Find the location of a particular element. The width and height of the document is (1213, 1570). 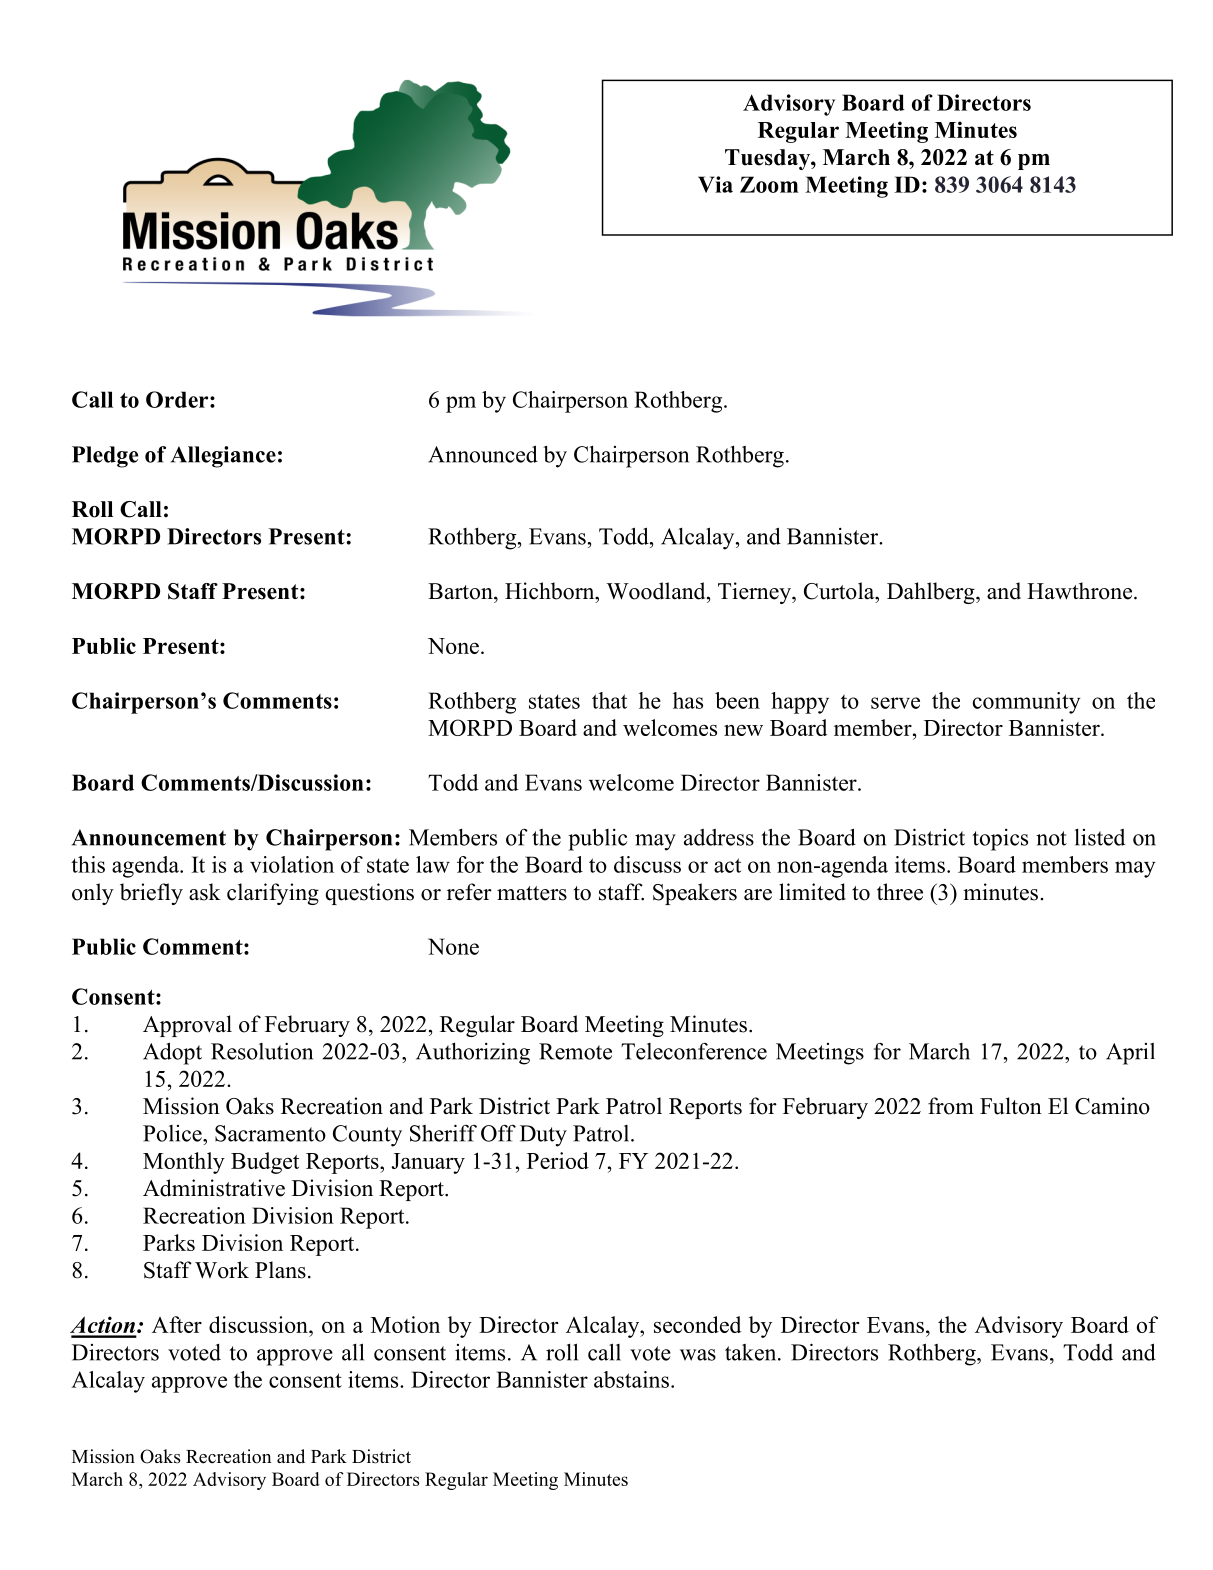

Announcement is located at coordinates (149, 837).
